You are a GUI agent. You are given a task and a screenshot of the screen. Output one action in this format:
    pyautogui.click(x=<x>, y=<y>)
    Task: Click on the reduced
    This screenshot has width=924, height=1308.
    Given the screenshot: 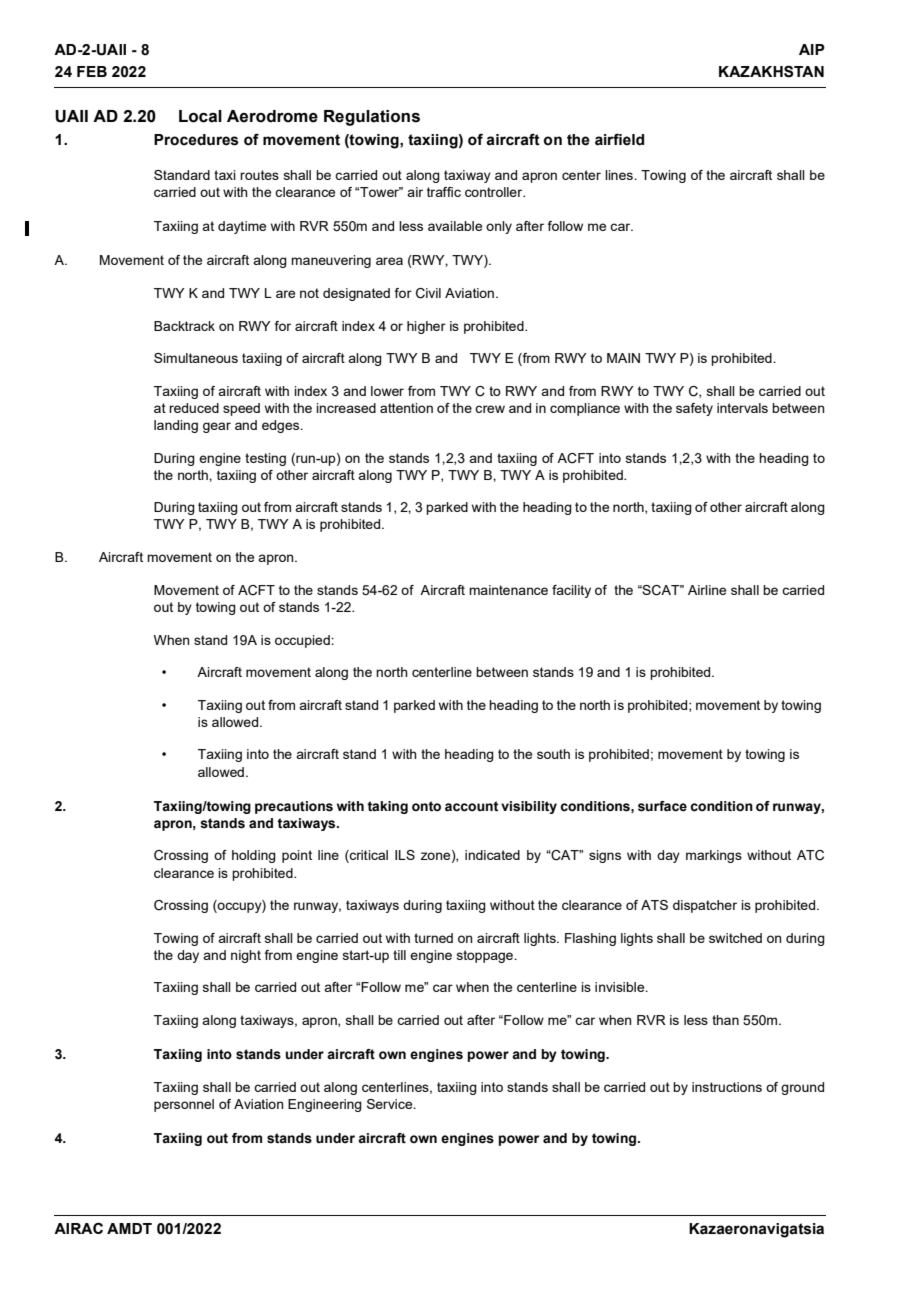 What is the action you would take?
    pyautogui.click(x=194, y=408)
